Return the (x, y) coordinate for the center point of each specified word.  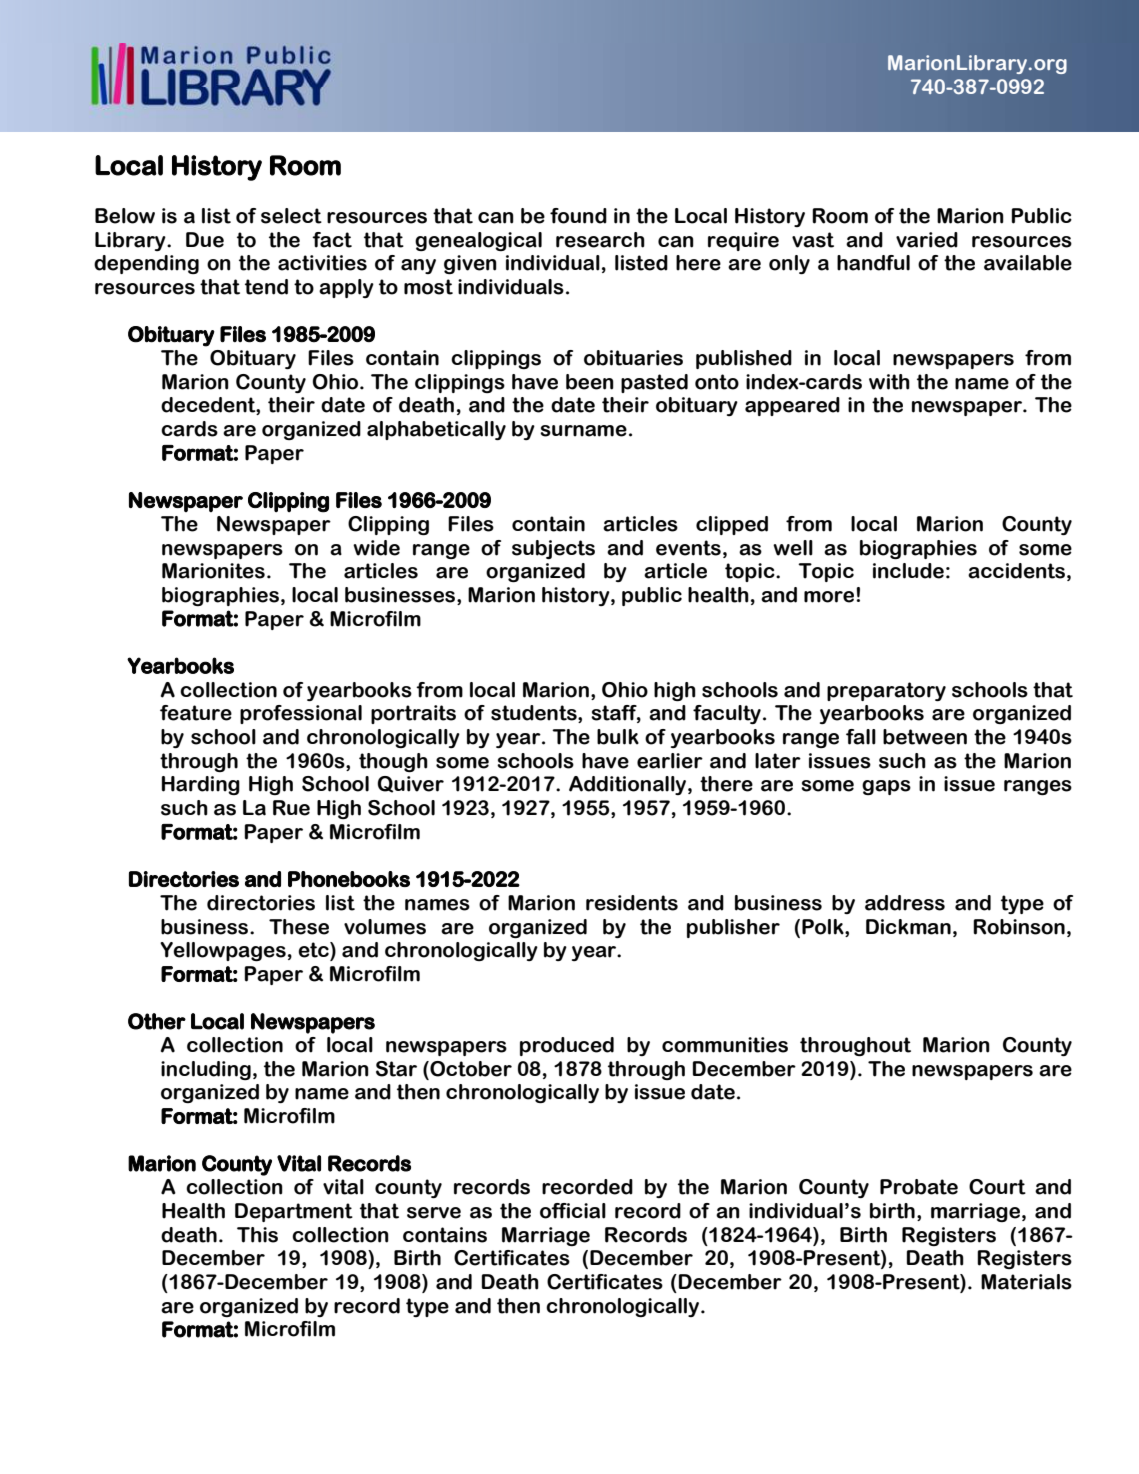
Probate (919, 1187)
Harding (201, 785)
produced (567, 1046)
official (573, 1211)
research (600, 240)
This (257, 1235)
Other (157, 1021)
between (925, 737)
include (908, 571)
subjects (553, 549)
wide (376, 548)
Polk (824, 927)
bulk (618, 737)
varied (927, 240)
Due (205, 240)
